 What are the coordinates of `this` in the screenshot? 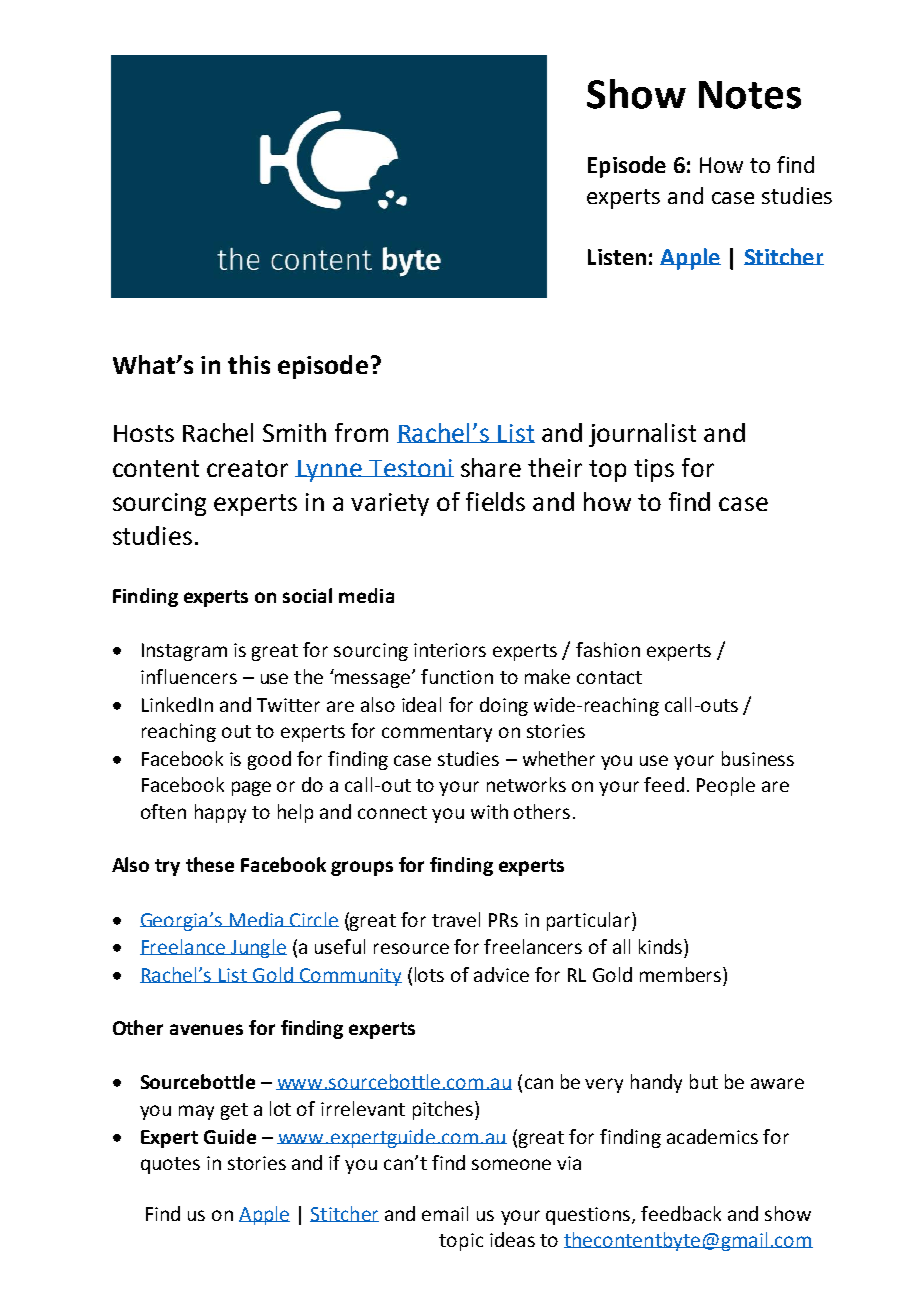 It's located at (249, 364).
